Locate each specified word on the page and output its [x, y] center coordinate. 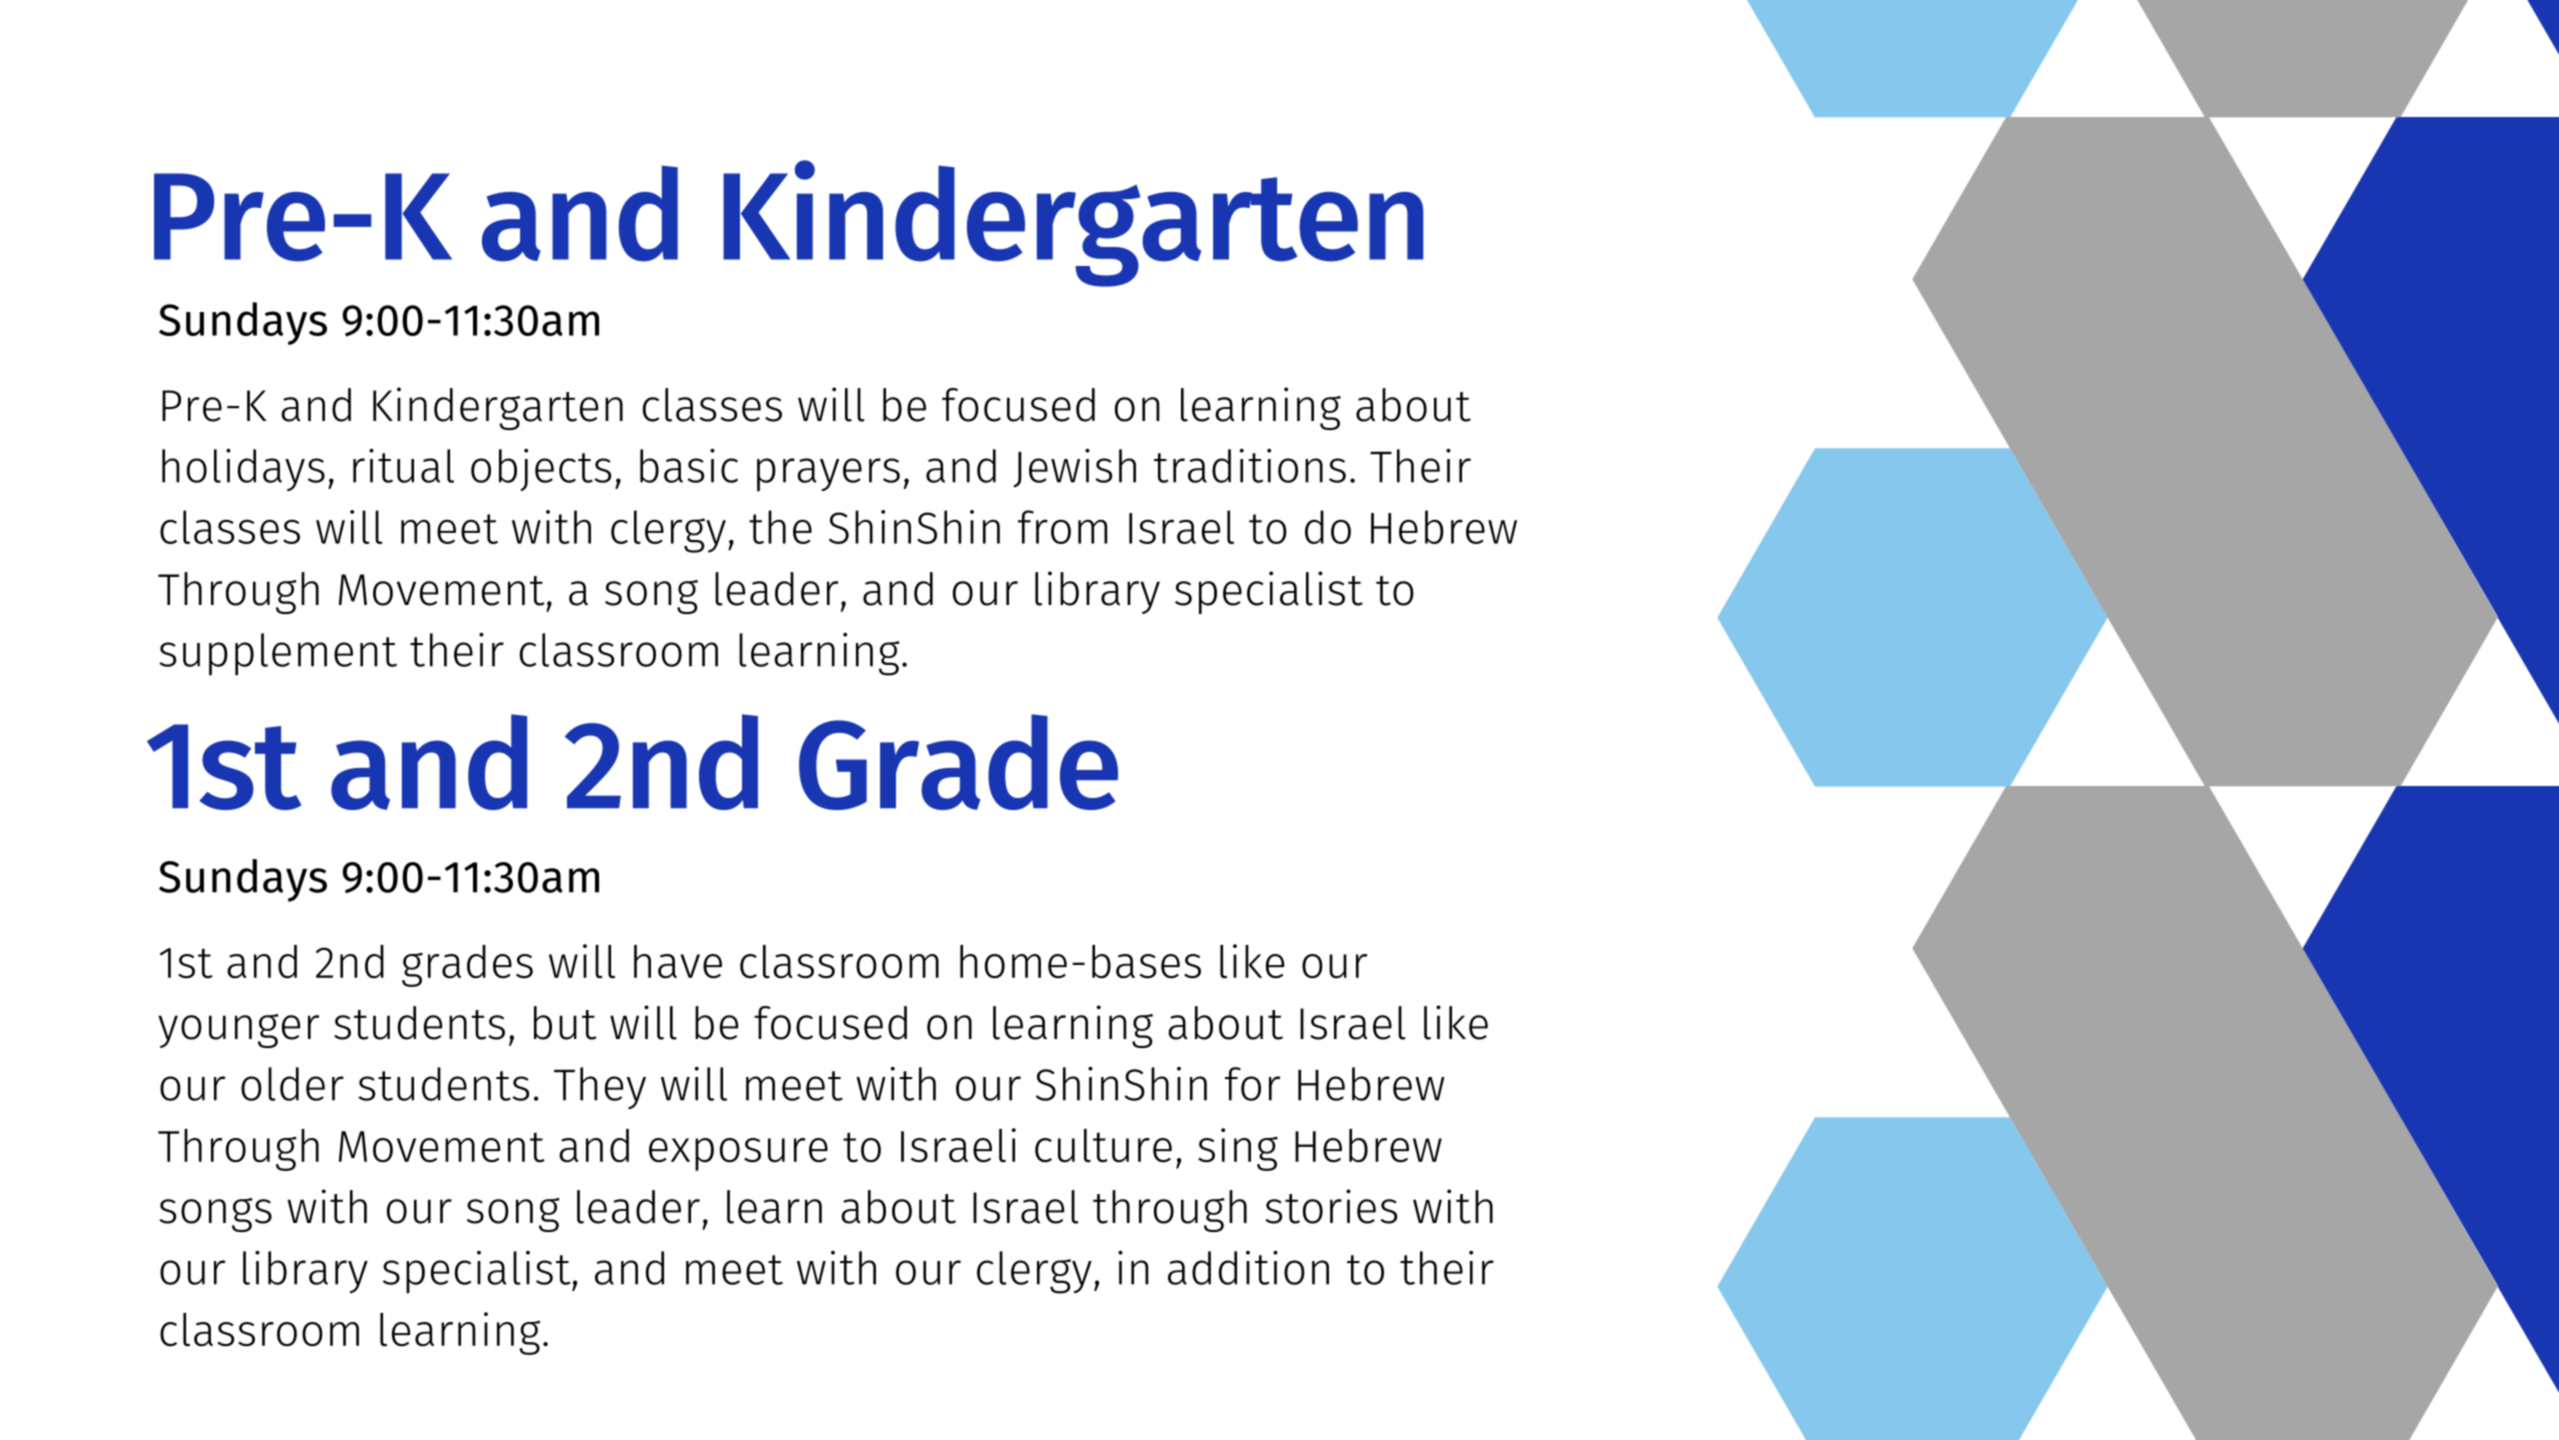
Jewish [1075, 468]
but [565, 1023]
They [600, 1088]
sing [1238, 1149]
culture [1103, 1146]
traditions [1250, 466]
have [678, 962]
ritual [403, 466]
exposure [738, 1154]
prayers [828, 475]
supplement [278, 654]
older [292, 1084]
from [1062, 527]
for [1252, 1084]
